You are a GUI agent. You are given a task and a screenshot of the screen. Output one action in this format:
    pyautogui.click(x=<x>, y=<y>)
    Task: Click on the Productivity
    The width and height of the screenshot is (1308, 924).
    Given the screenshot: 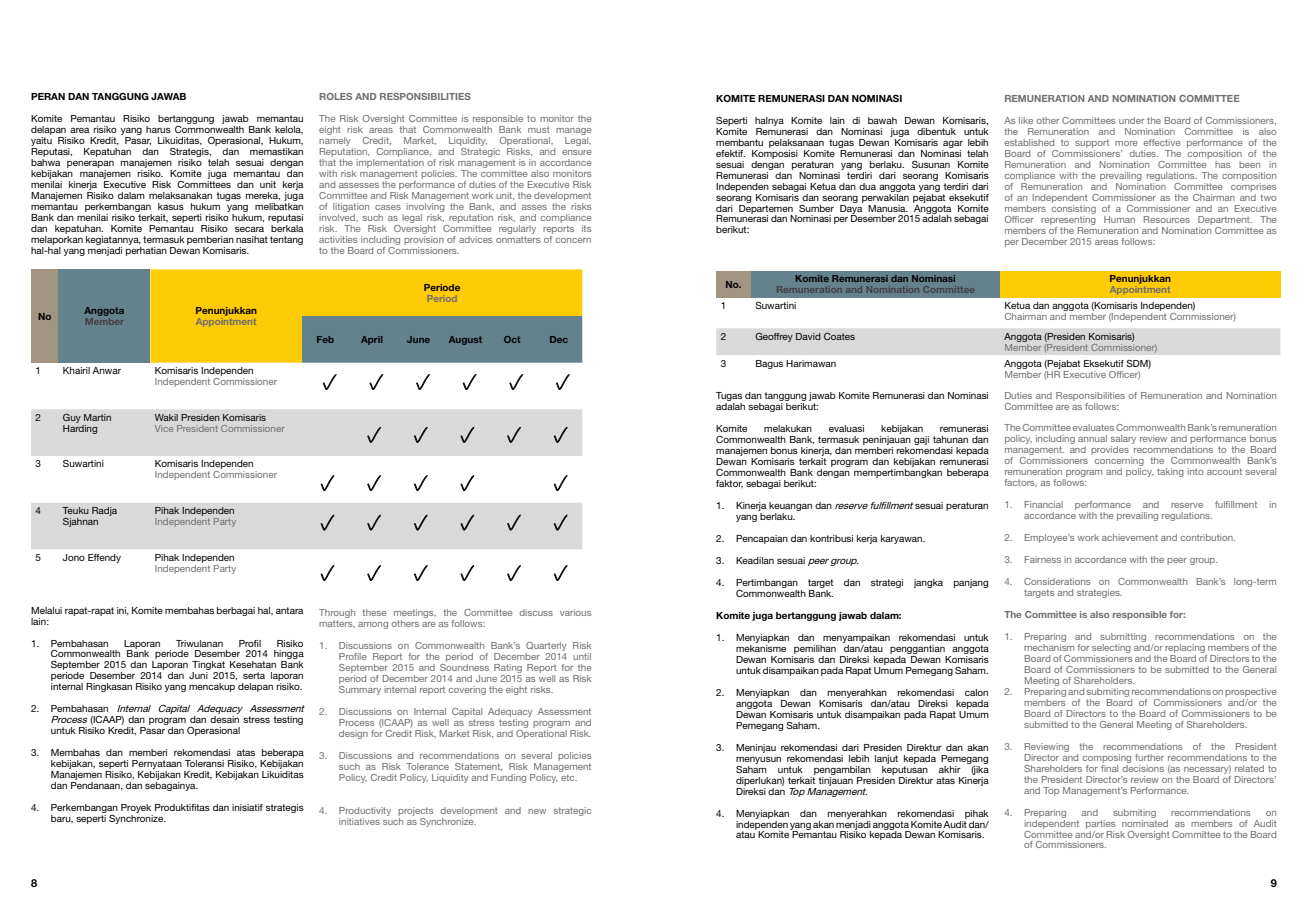 What is the action you would take?
    pyautogui.click(x=365, y=811)
